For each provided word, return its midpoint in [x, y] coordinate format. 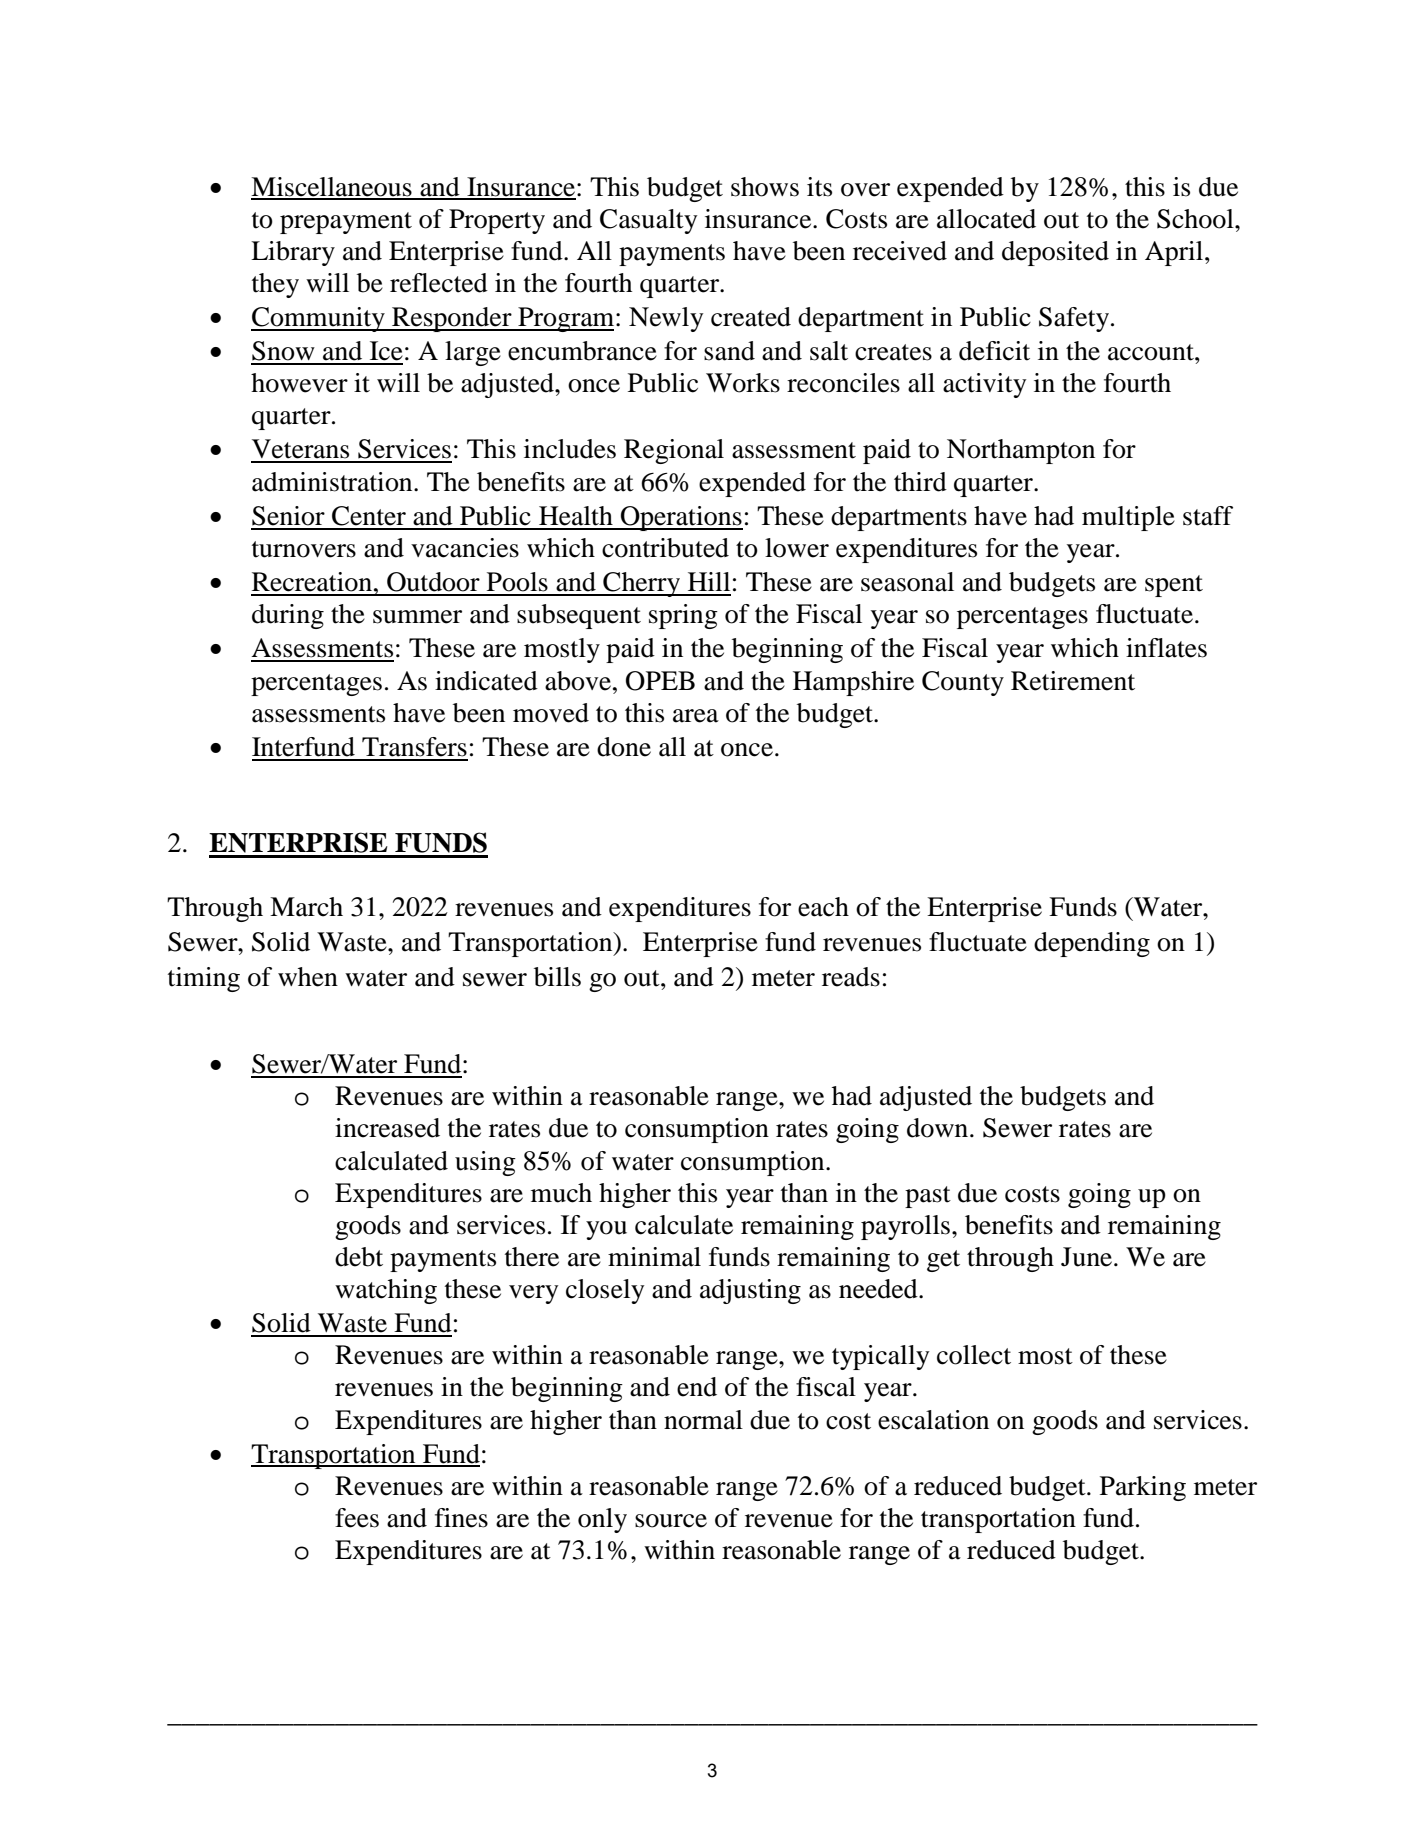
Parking [1143, 1488]
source [671, 1521]
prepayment [346, 223]
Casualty [648, 221]
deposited [1055, 253]
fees [357, 1518]
